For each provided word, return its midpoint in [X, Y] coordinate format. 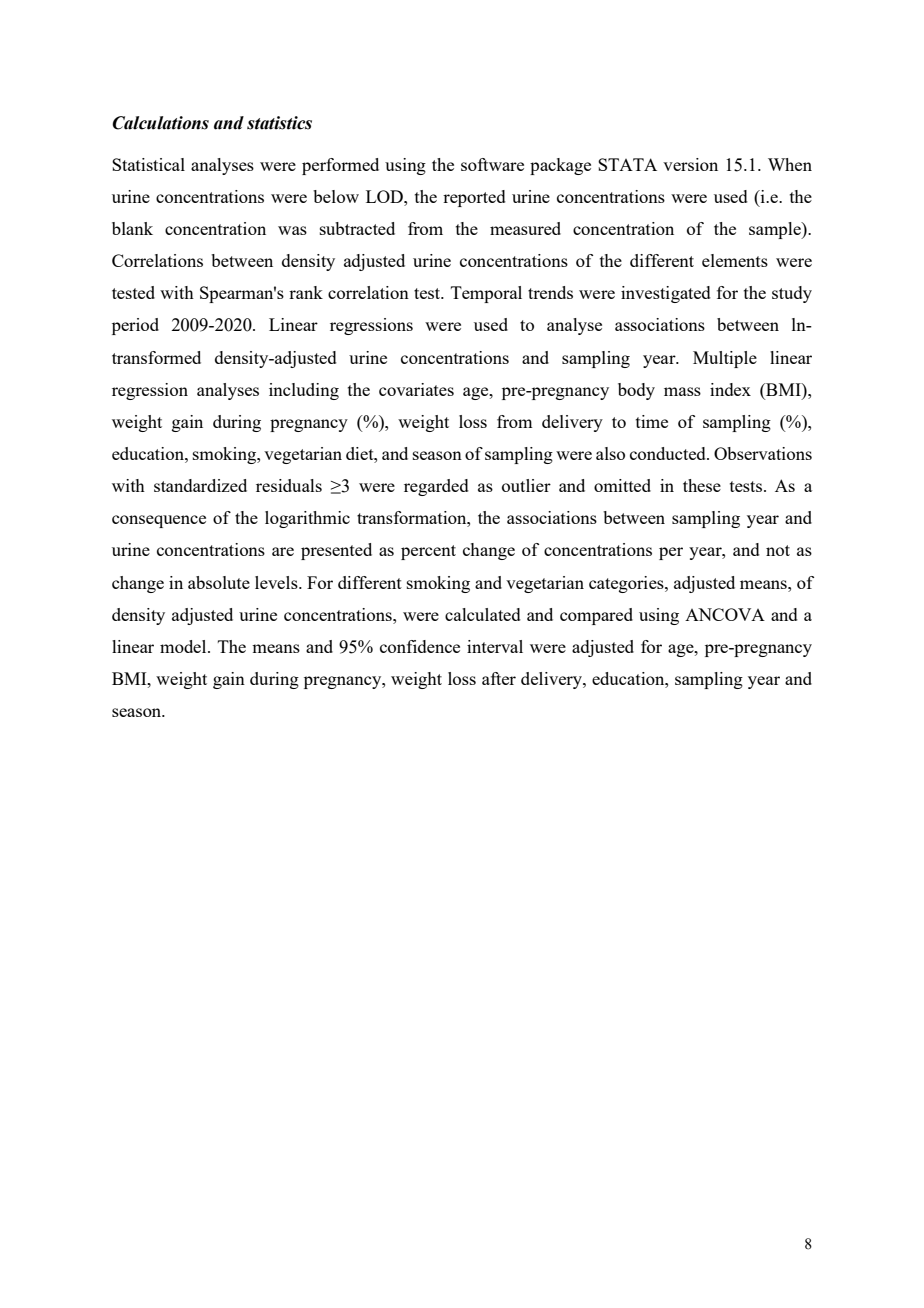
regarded [436, 487]
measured [525, 228]
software [492, 164]
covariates [416, 389]
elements [735, 260]
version [690, 164]
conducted [669, 453]
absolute [219, 582]
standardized [200, 485]
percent [428, 552]
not [778, 550]
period [135, 326]
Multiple [725, 359]
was [292, 230]
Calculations [160, 123]
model [184, 646]
